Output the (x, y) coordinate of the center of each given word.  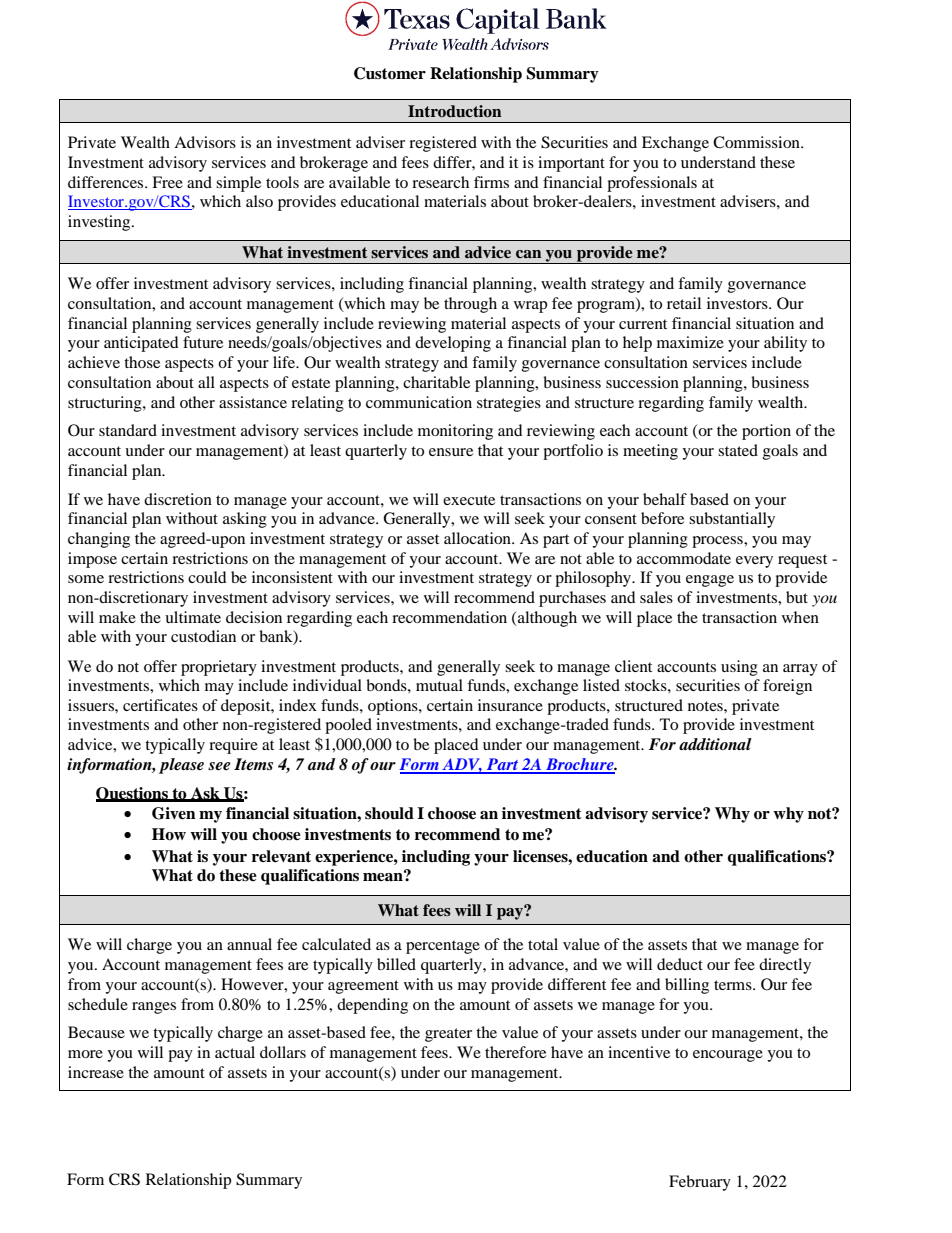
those (142, 362)
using (739, 668)
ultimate (193, 617)
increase (96, 1072)
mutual (439, 685)
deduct (680, 964)
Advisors (205, 142)
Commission (757, 142)
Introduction (454, 111)
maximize (690, 342)
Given (174, 813)
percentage (443, 947)
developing (453, 344)
